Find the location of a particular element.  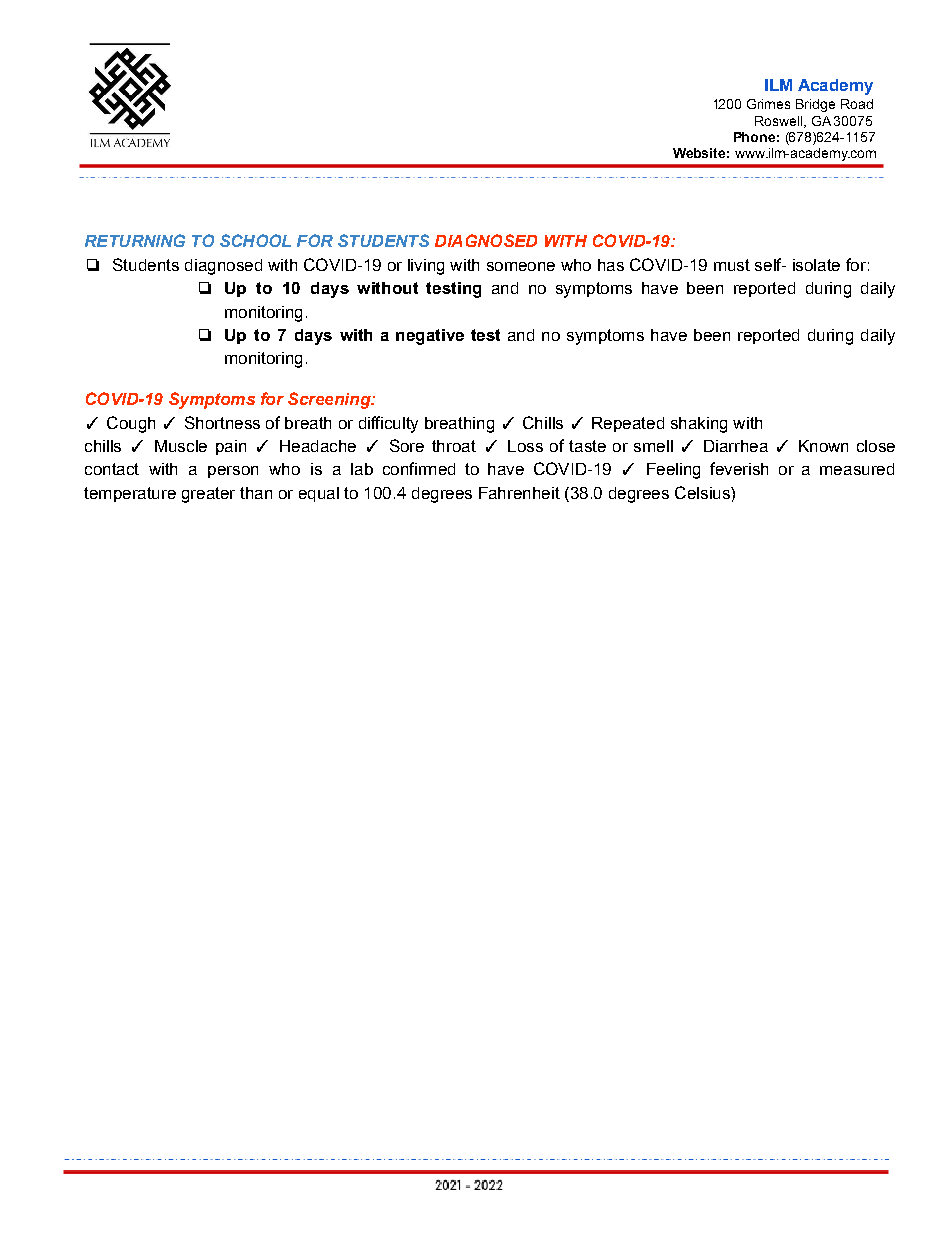

must is located at coordinates (732, 265).
